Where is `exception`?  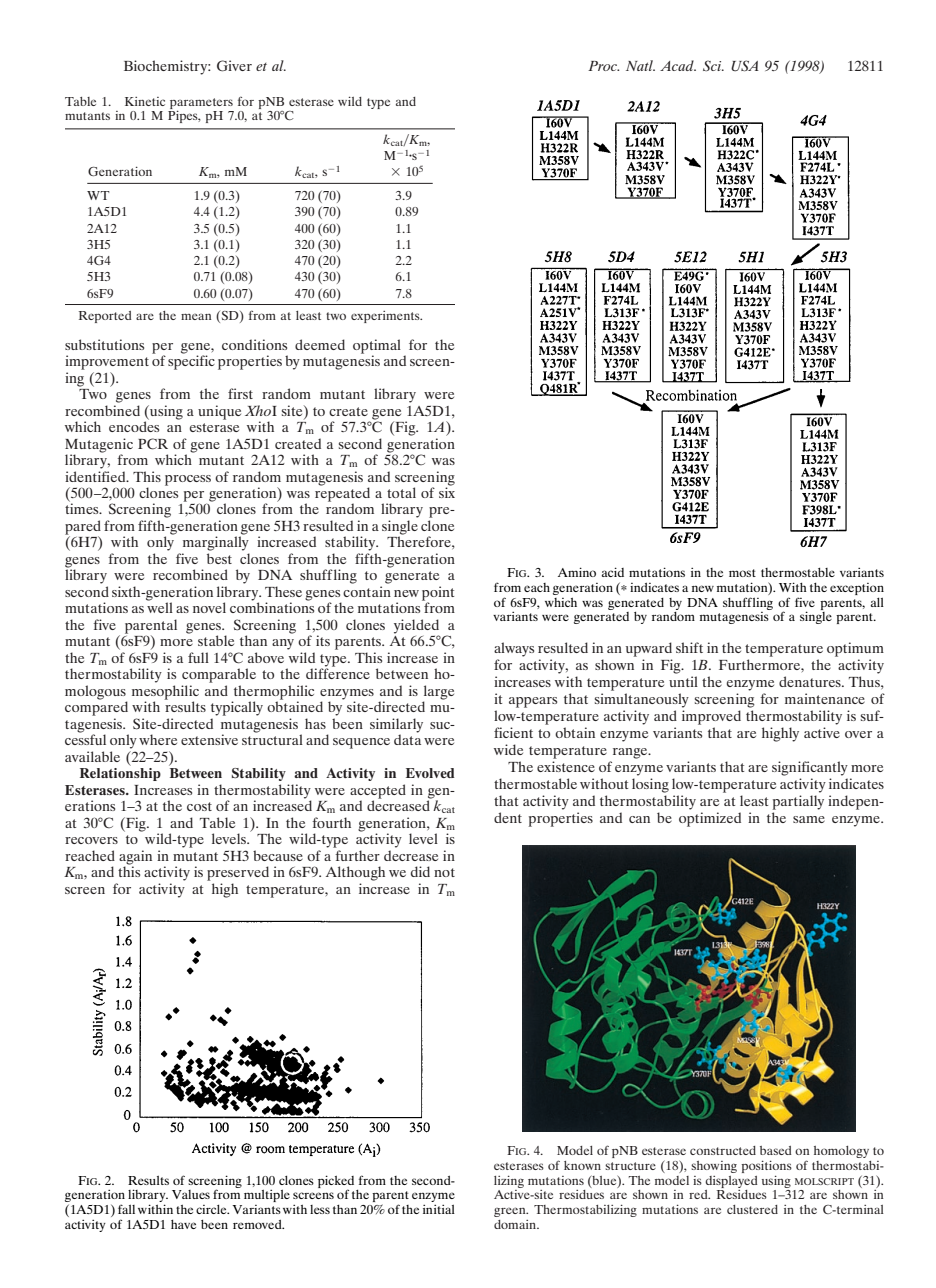
exception is located at coordinates (857, 589).
